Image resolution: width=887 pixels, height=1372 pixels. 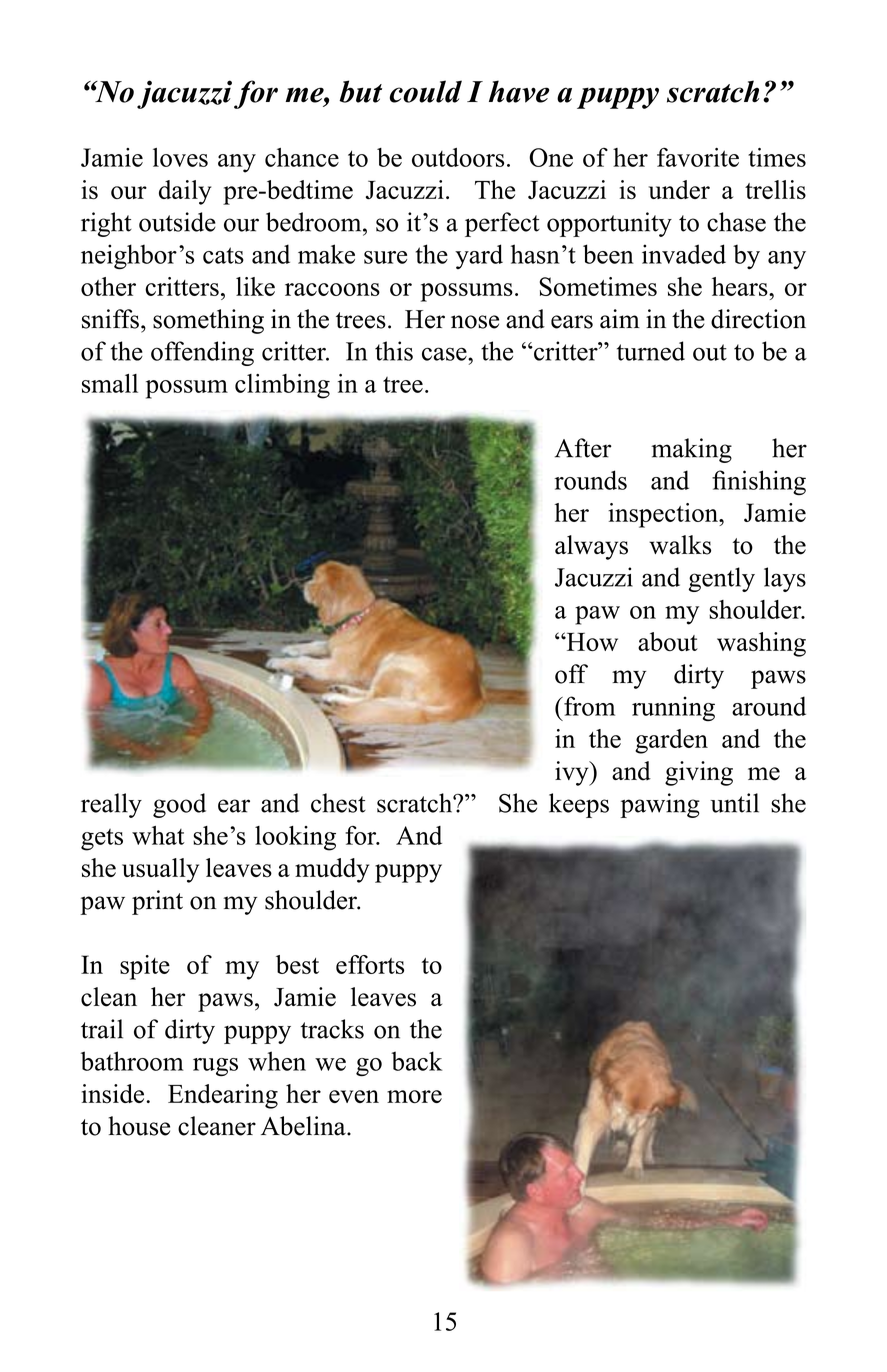 What do you see at coordinates (180, 157) in the screenshot?
I see `loves` at bounding box center [180, 157].
